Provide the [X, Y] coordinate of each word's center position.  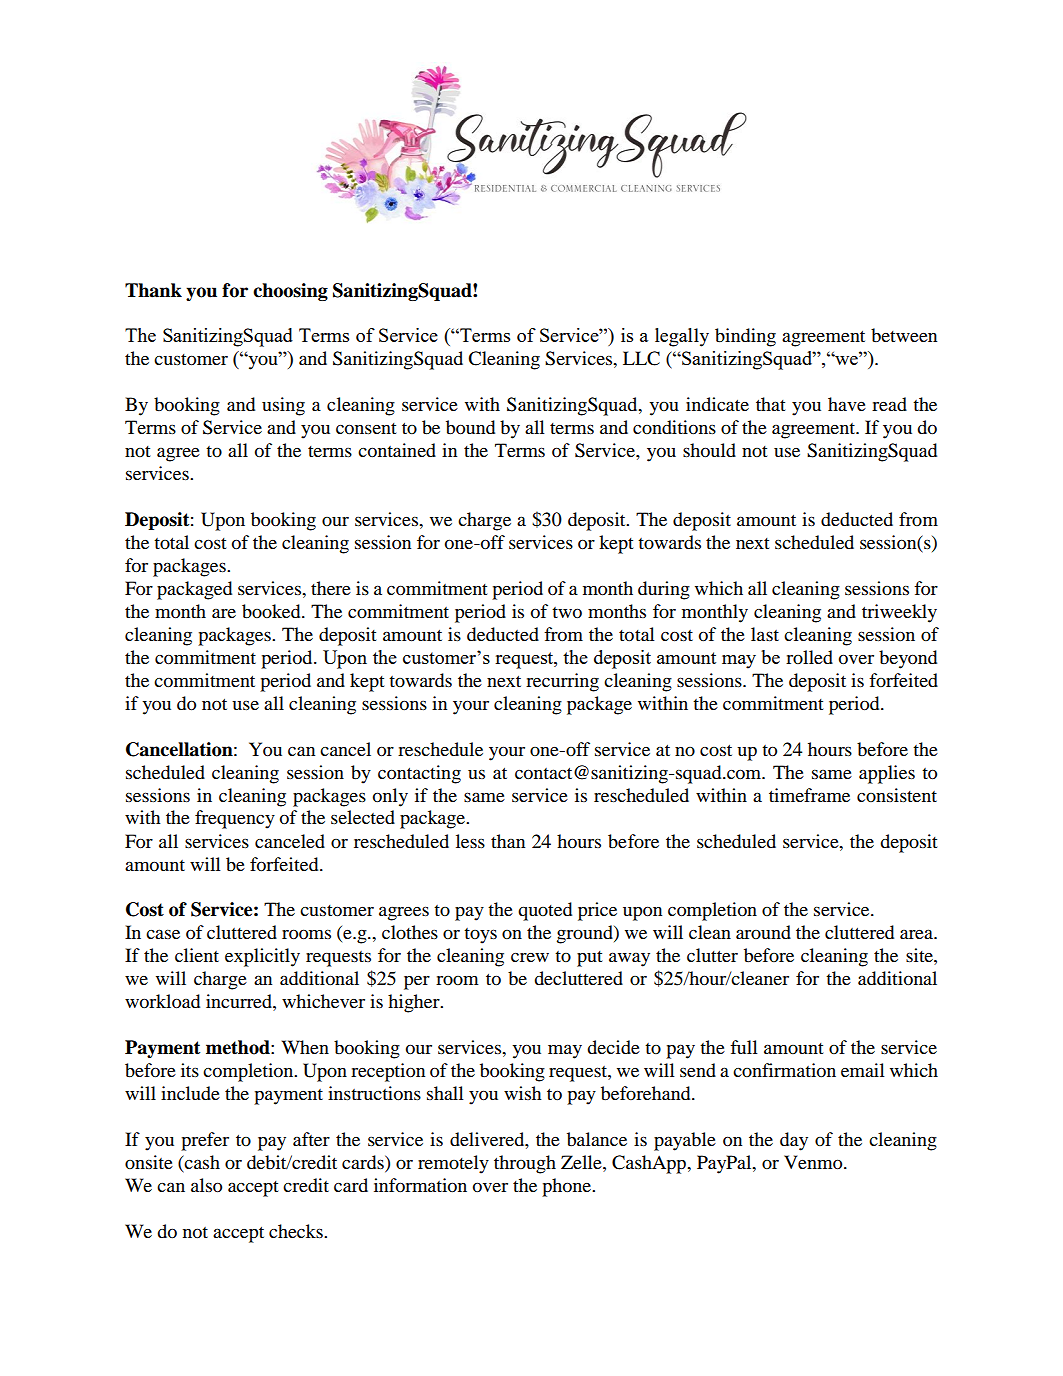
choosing [290, 292]
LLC [641, 358]
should [709, 450]
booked [272, 611]
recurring [562, 682]
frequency [235, 819]
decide [613, 1047]
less [470, 841]
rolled [809, 657]
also [206, 1185]
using [283, 406]
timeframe [809, 795]
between [904, 335]
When [305, 1047]
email [863, 1070]
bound [470, 427]
